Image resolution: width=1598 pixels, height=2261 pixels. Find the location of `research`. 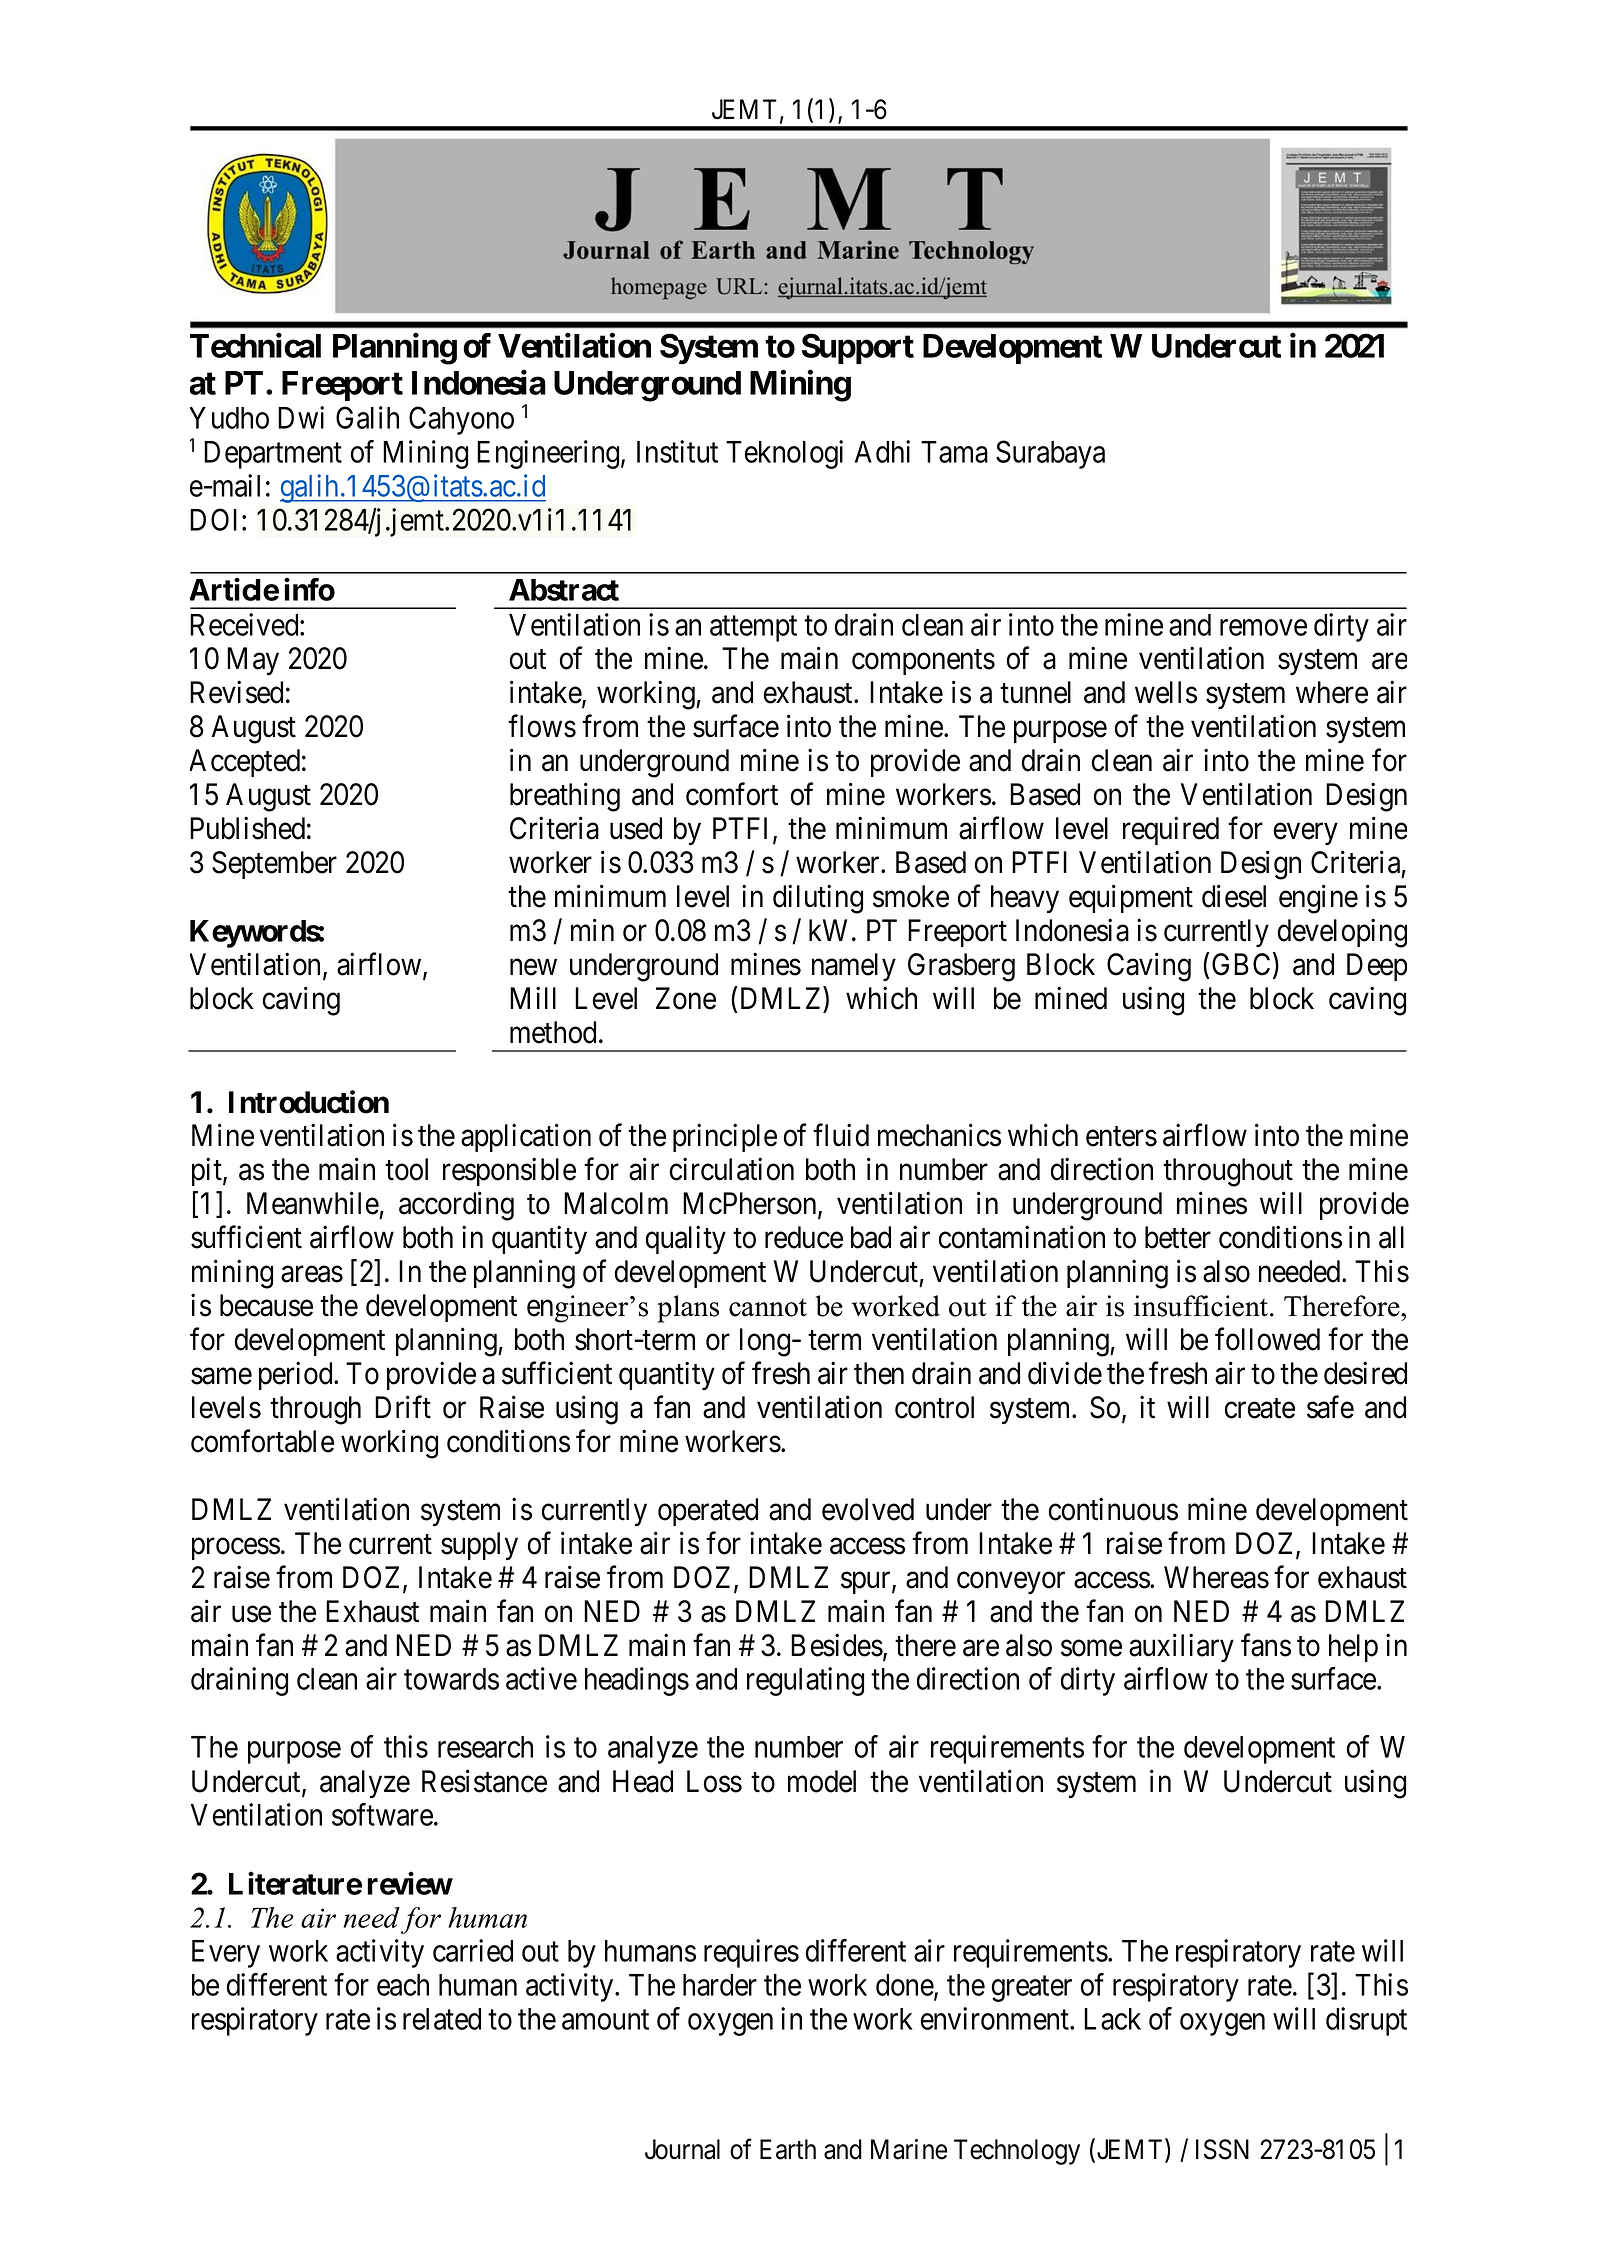

research is located at coordinates (485, 1747).
